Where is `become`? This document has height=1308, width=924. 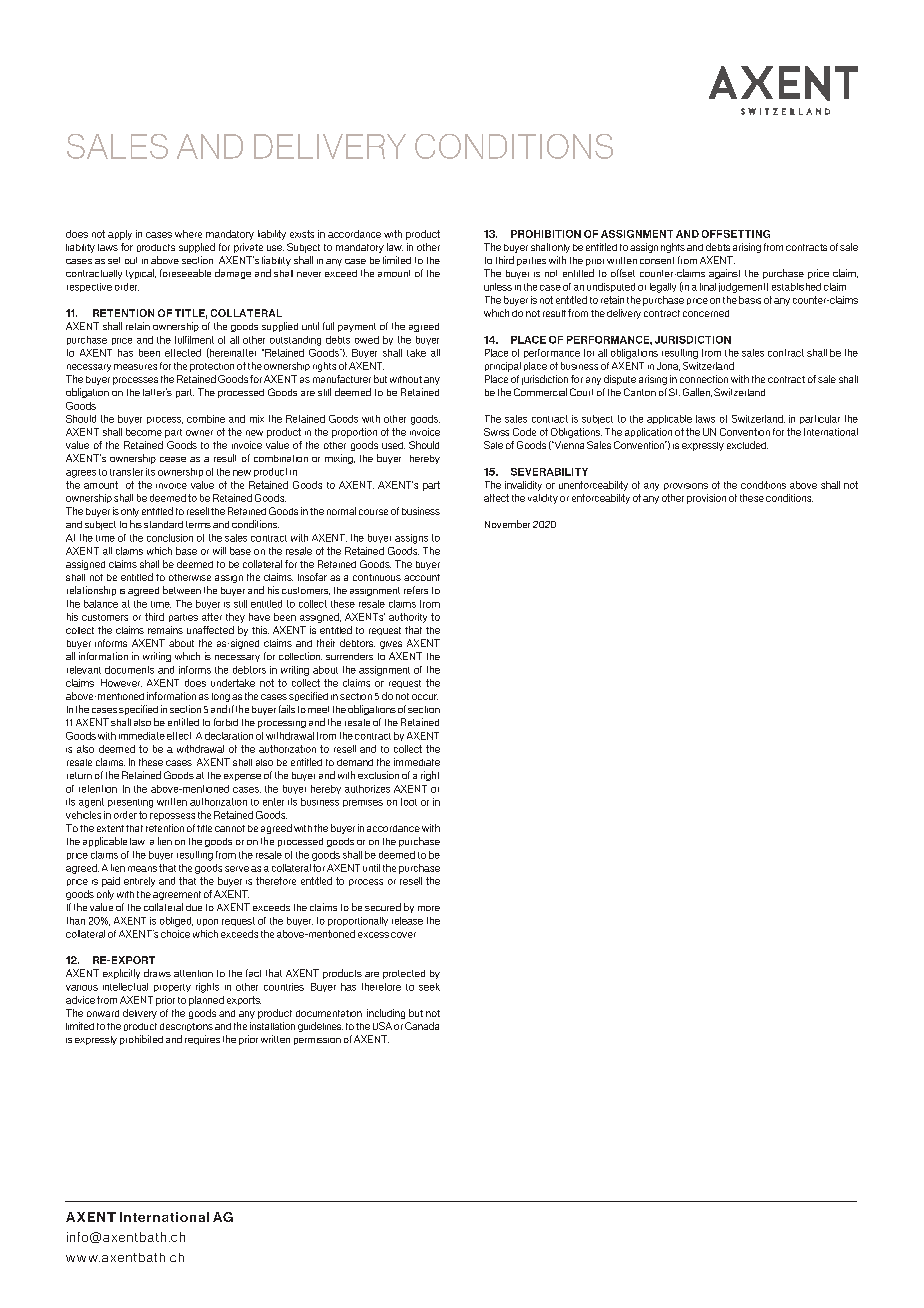
become is located at coordinates (144, 432).
